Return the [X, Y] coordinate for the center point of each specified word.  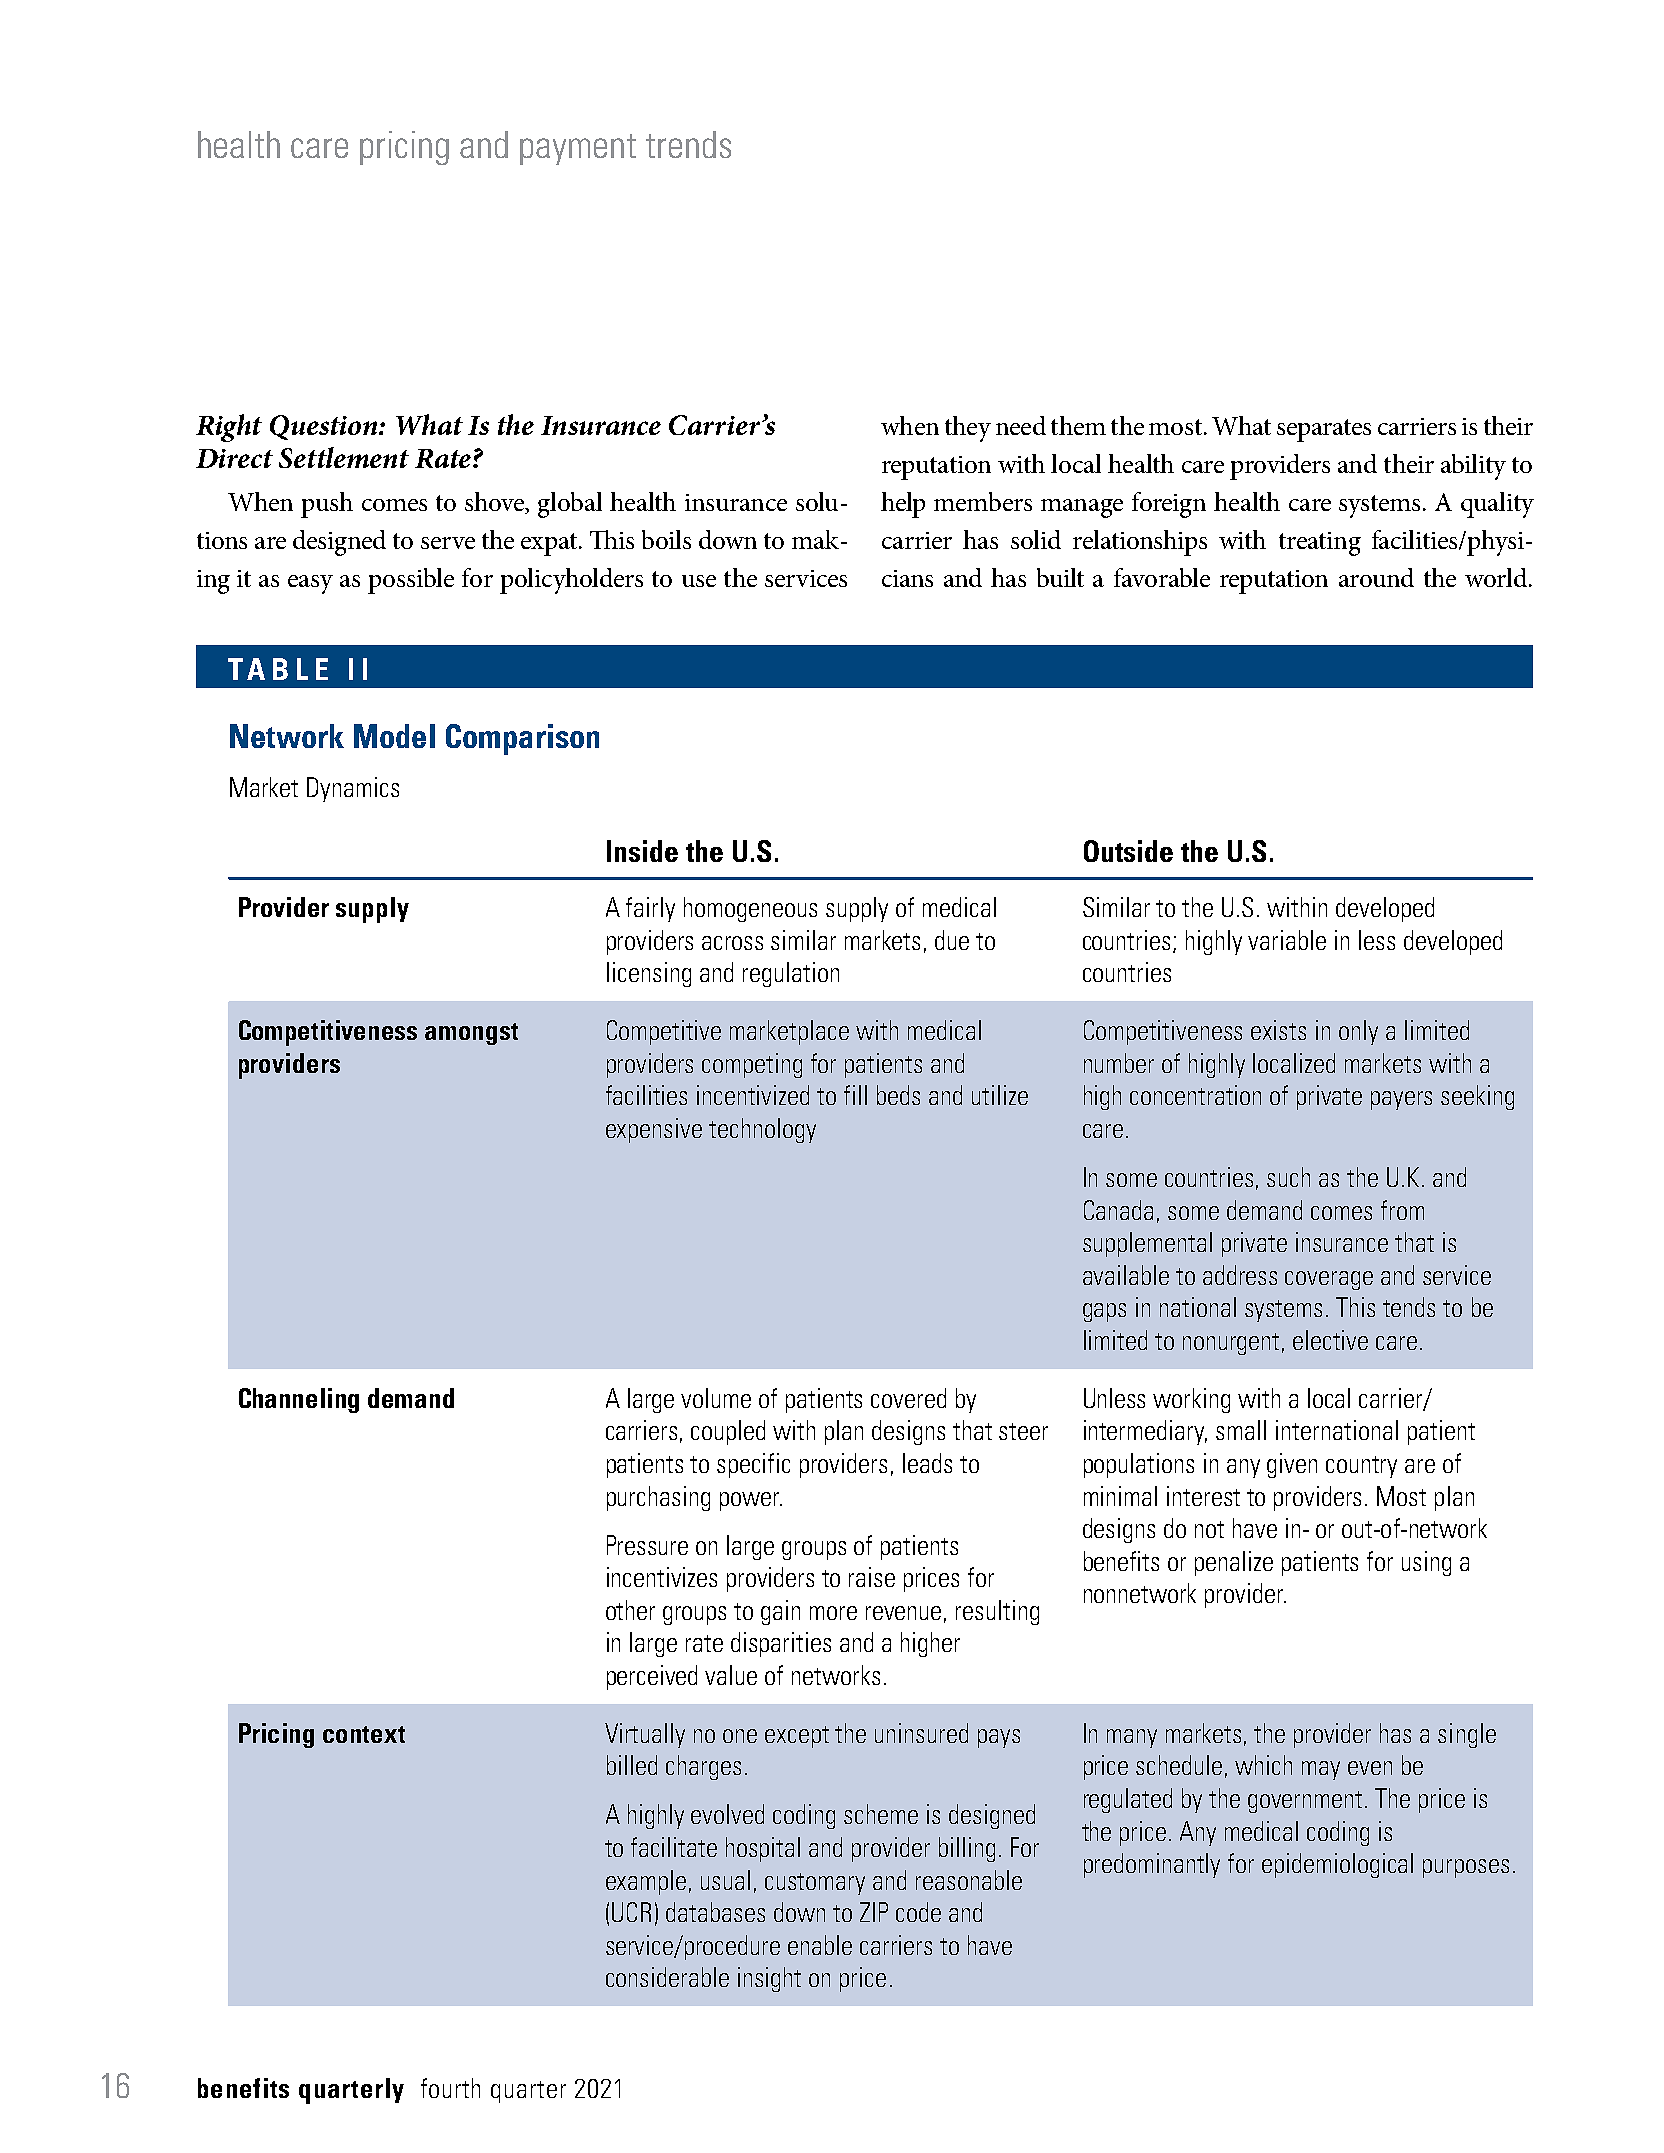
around [1376, 577]
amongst [471, 1034]
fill [855, 1095]
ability [1473, 467]
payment [578, 149]
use [699, 581]
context [364, 1734]
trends [688, 144]
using [1426, 1563]
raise [872, 1577]
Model [394, 736]
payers [1401, 1100]
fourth [450, 2088]
